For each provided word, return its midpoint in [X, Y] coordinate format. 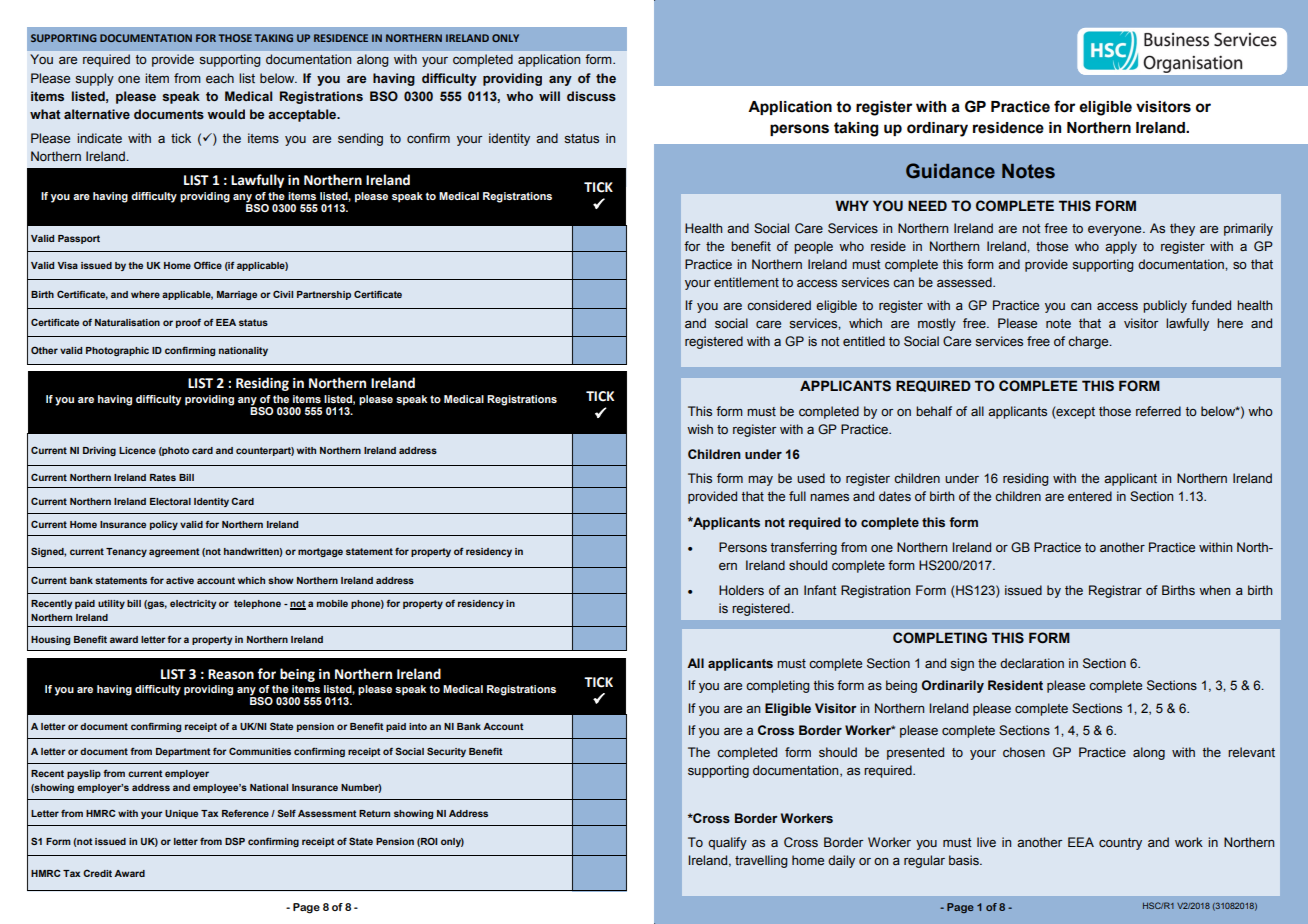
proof [188, 323]
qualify [727, 843]
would [226, 114]
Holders [741, 590]
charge [1089, 342]
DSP [235, 841]
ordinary [937, 129]
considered [779, 305]
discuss [591, 96]
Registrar [1115, 591]
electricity [193, 604]
